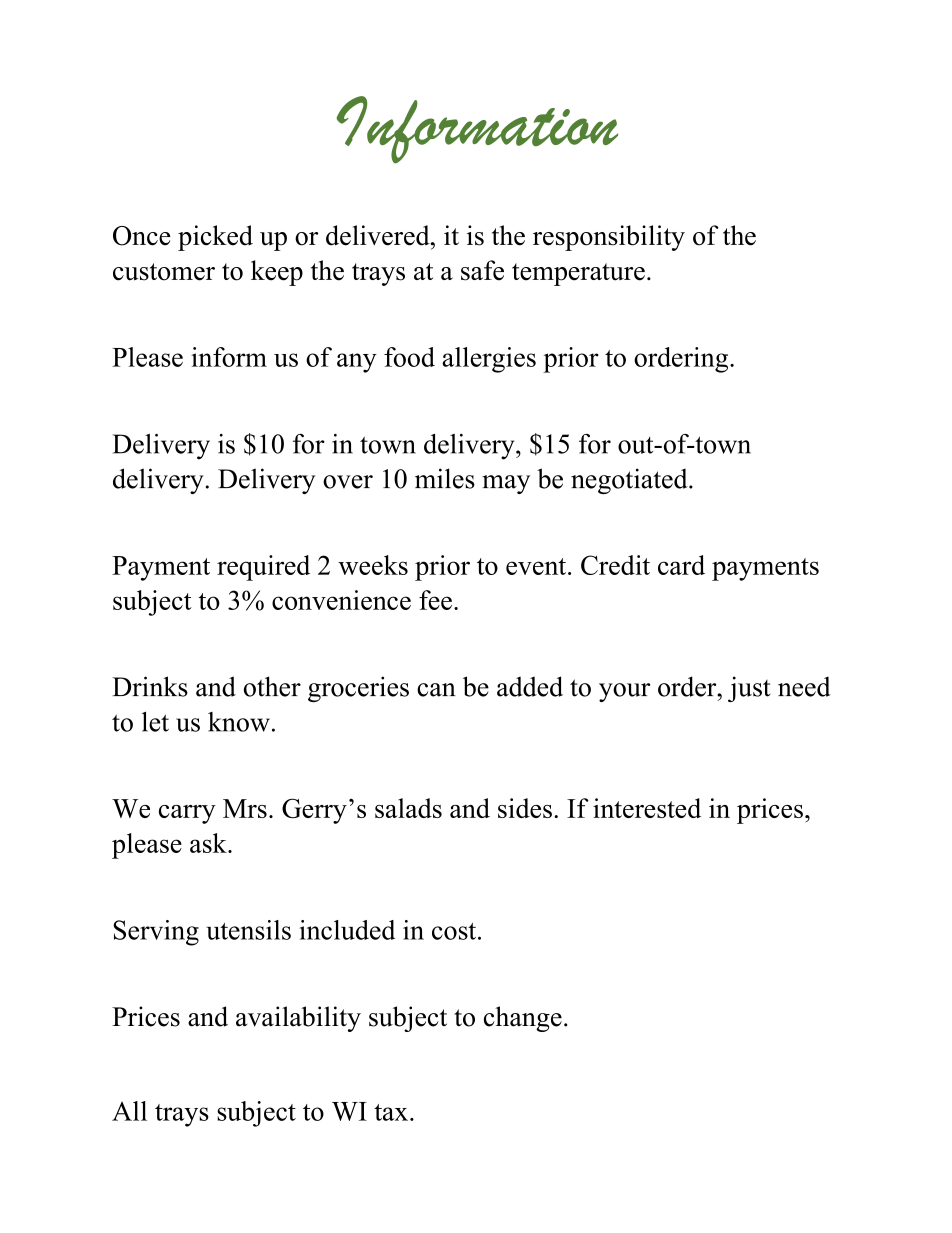 This screenshot has height=1233, width=952. Describe the element at coordinates (609, 238) in the screenshot. I see `responsibility` at that location.
